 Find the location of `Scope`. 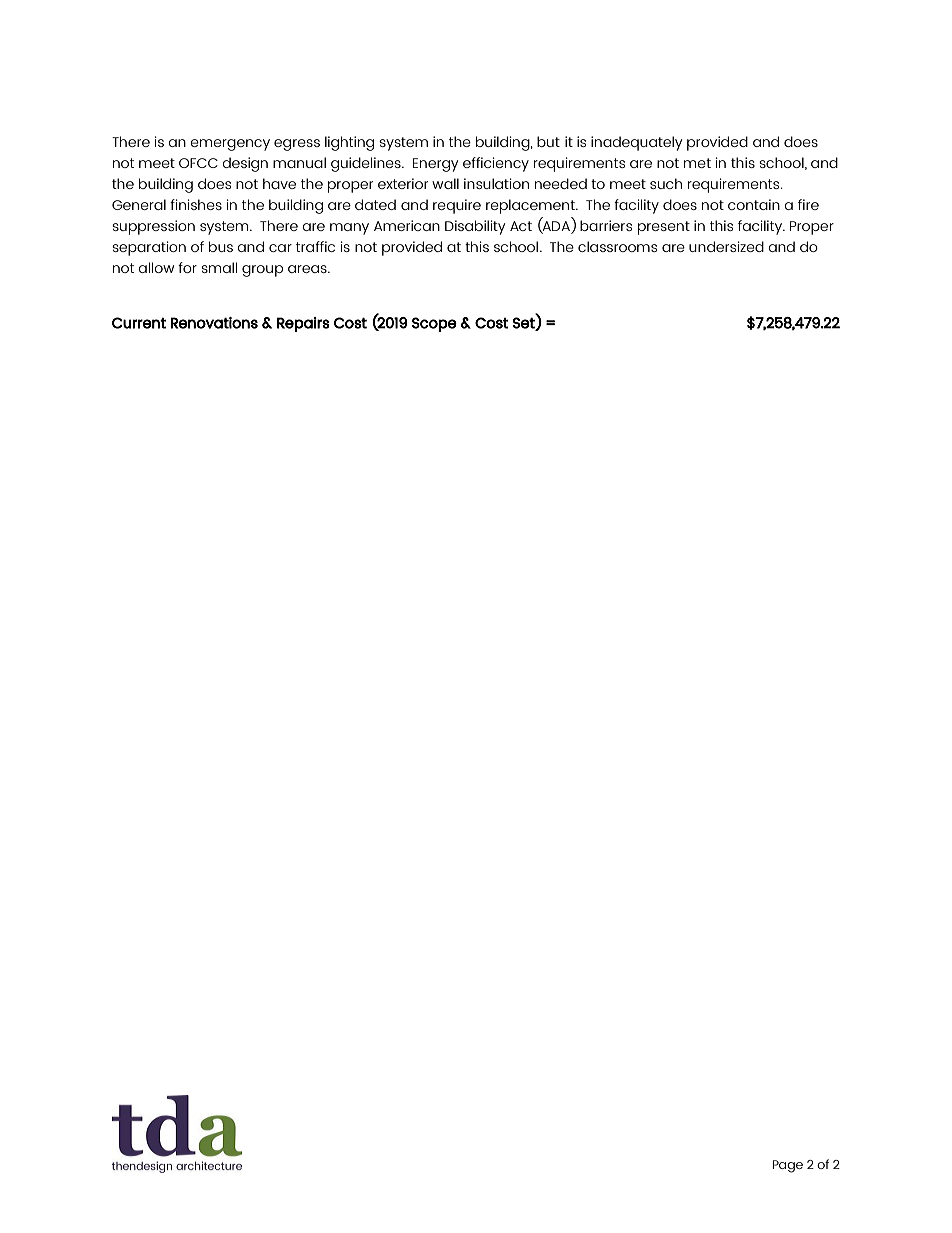

Scope is located at coordinates (434, 324).
